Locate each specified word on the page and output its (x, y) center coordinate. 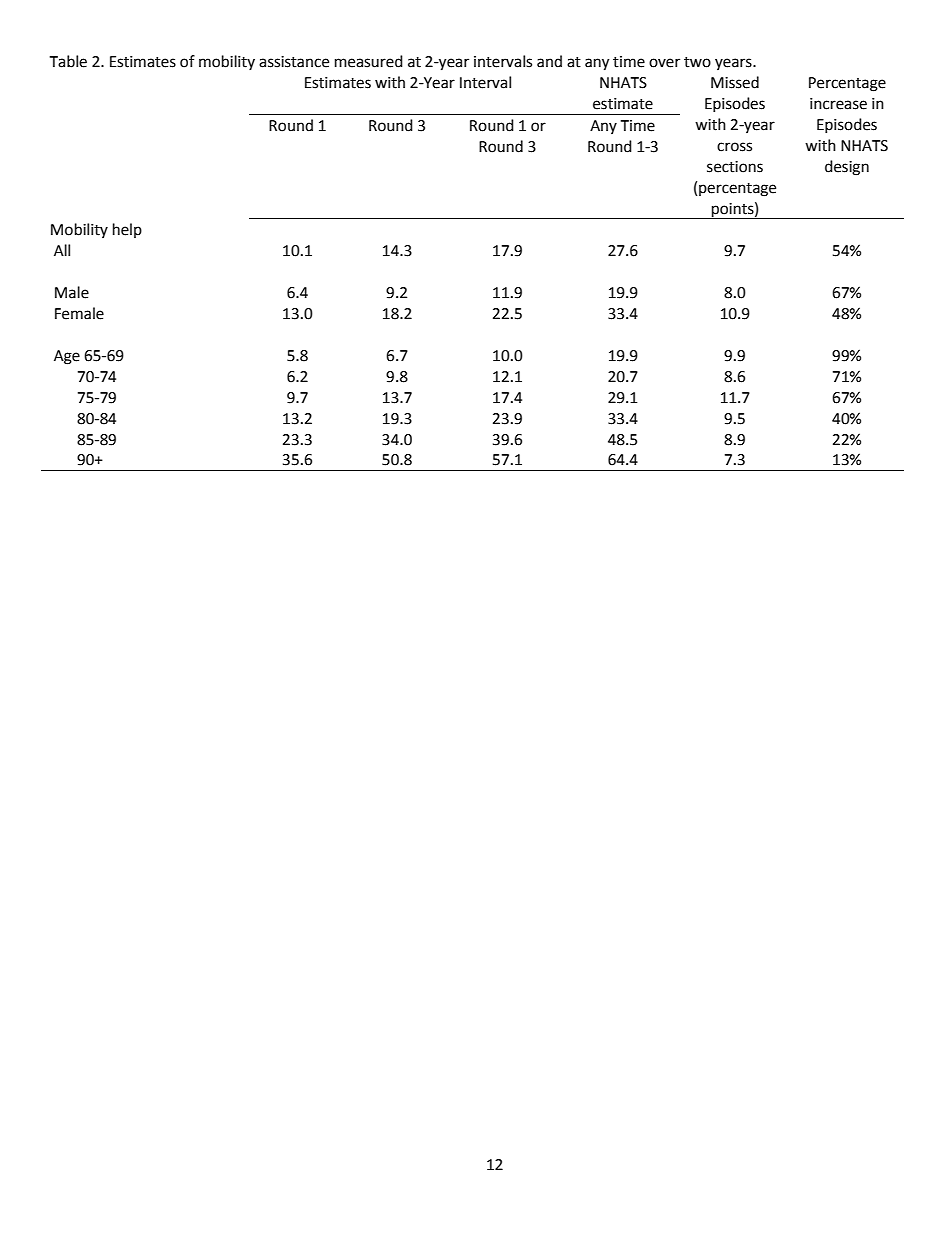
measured (369, 61)
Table (68, 61)
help (127, 230)
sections (735, 167)
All (62, 250)
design (847, 168)
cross (734, 147)
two (697, 62)
